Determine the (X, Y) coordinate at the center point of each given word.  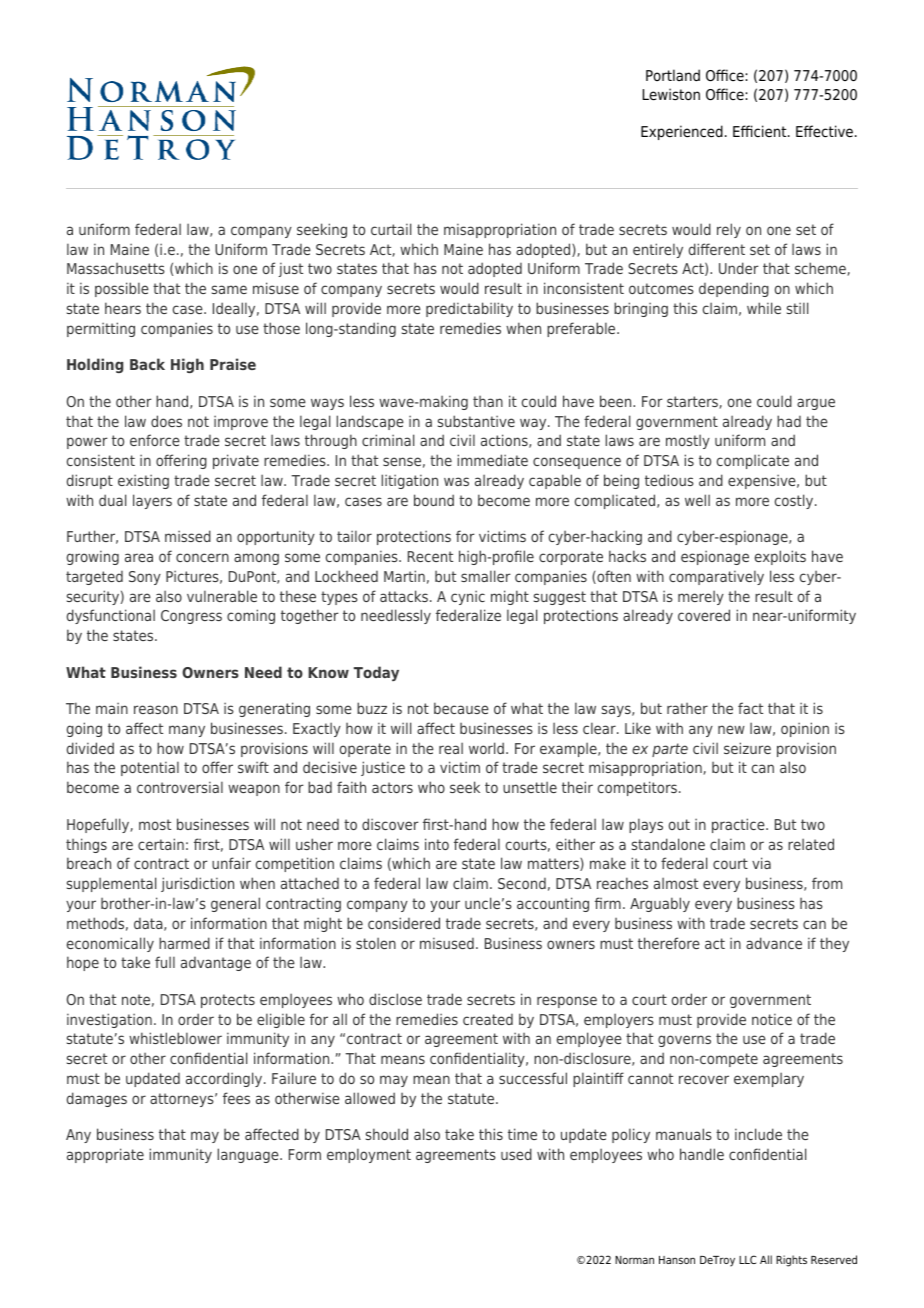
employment (369, 1155)
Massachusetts (116, 268)
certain (161, 844)
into (437, 844)
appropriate (105, 1155)
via (761, 863)
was (456, 481)
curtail (391, 229)
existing (143, 482)
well (697, 500)
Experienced (682, 132)
